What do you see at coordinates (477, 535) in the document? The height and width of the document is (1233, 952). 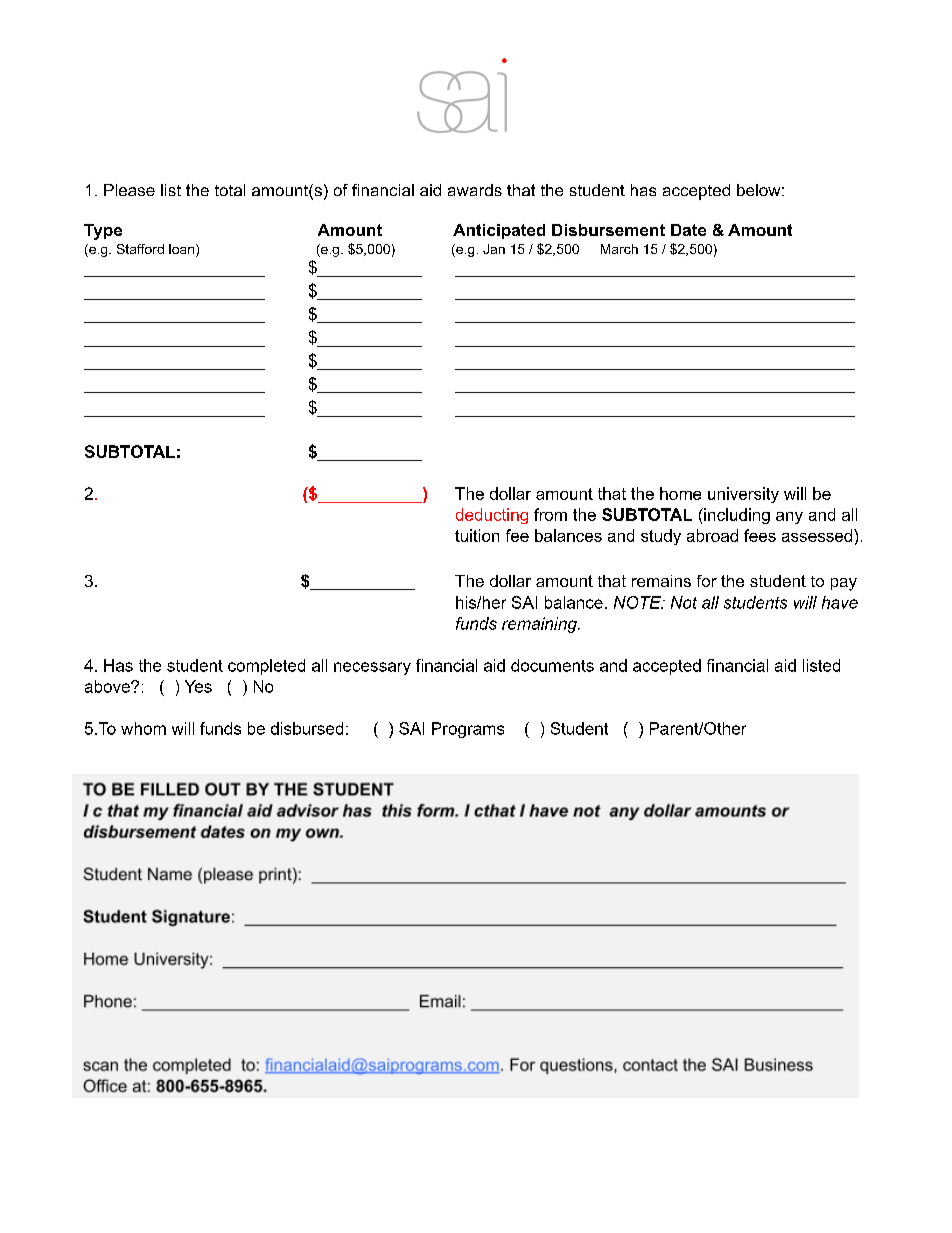 I see `tuition` at bounding box center [477, 535].
